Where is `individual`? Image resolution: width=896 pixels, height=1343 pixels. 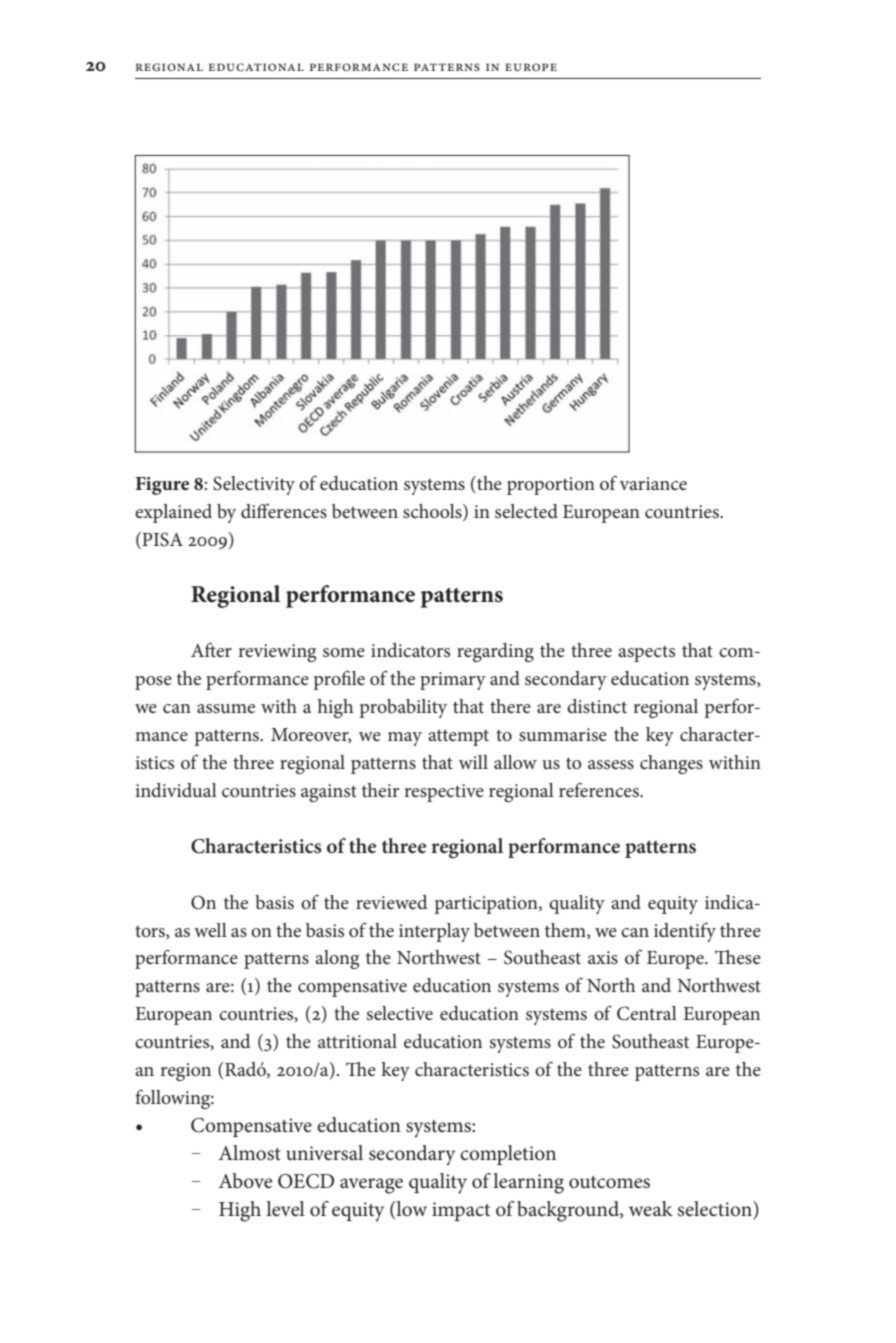
individual is located at coordinates (176, 790).
